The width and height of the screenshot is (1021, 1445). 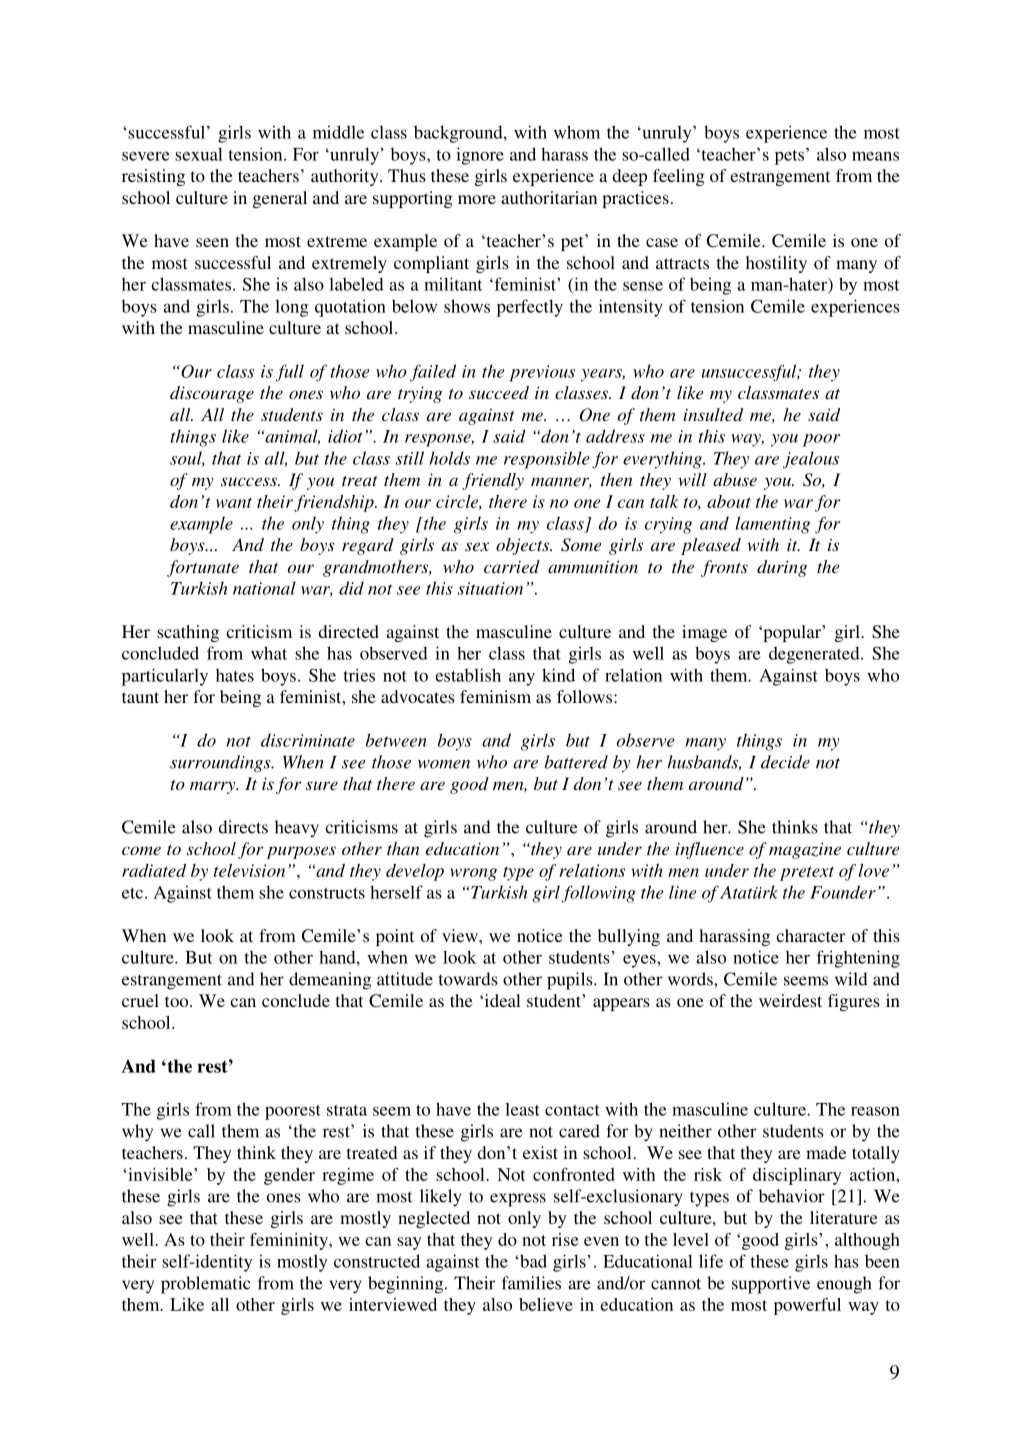 What do you see at coordinates (773, 525) in the screenshot?
I see `lamenting` at bounding box center [773, 525].
